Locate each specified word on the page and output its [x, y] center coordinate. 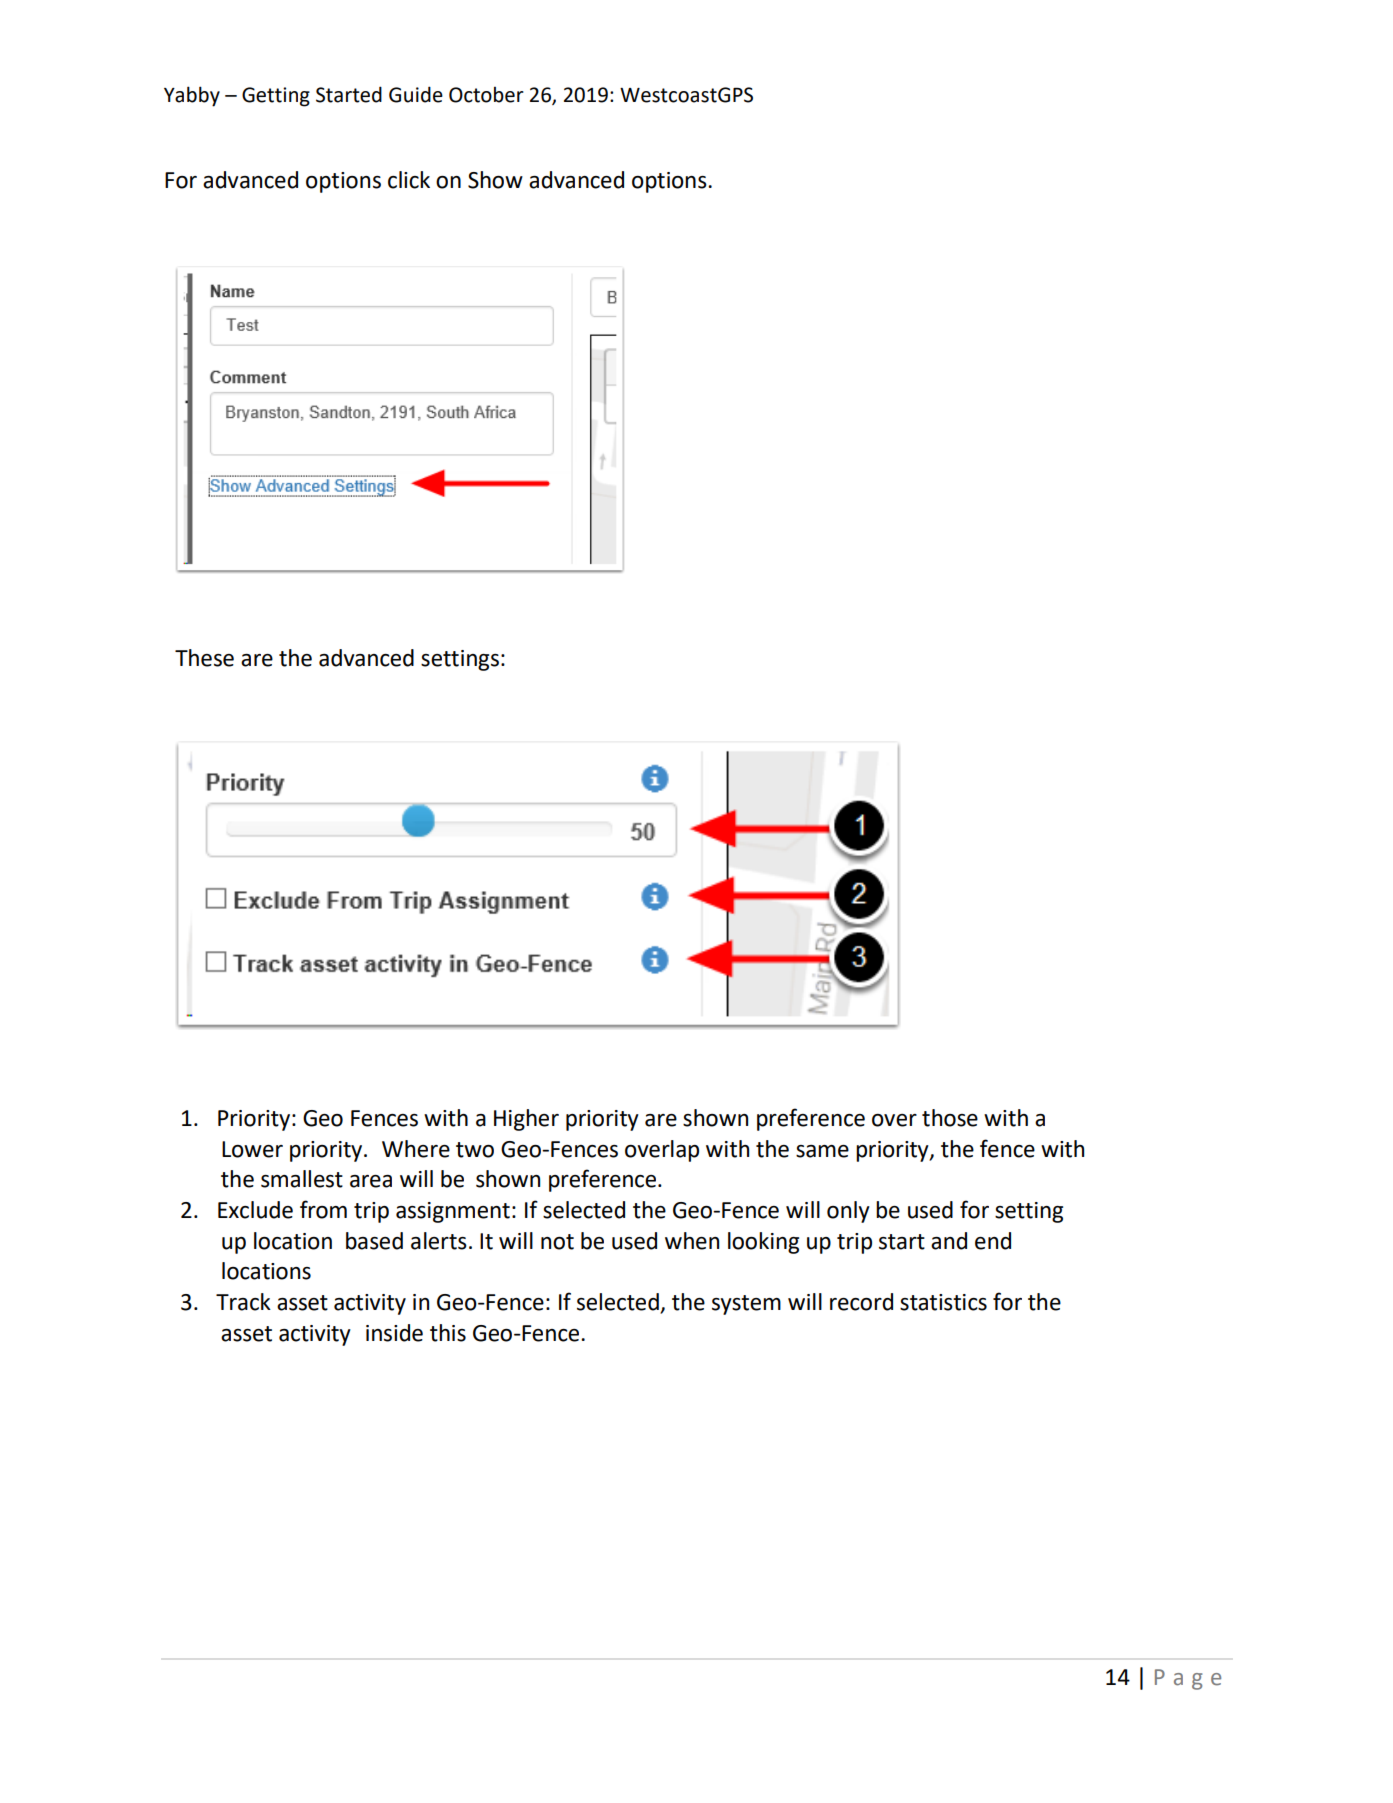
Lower [252, 1149]
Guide [416, 94]
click [409, 180]
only [848, 1212]
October [486, 95]
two [475, 1150]
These [204, 658]
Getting [276, 97]
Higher [526, 1120]
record [861, 1302]
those [950, 1118]
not [557, 1242]
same [822, 1151]
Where [416, 1149]
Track [243, 1302]
